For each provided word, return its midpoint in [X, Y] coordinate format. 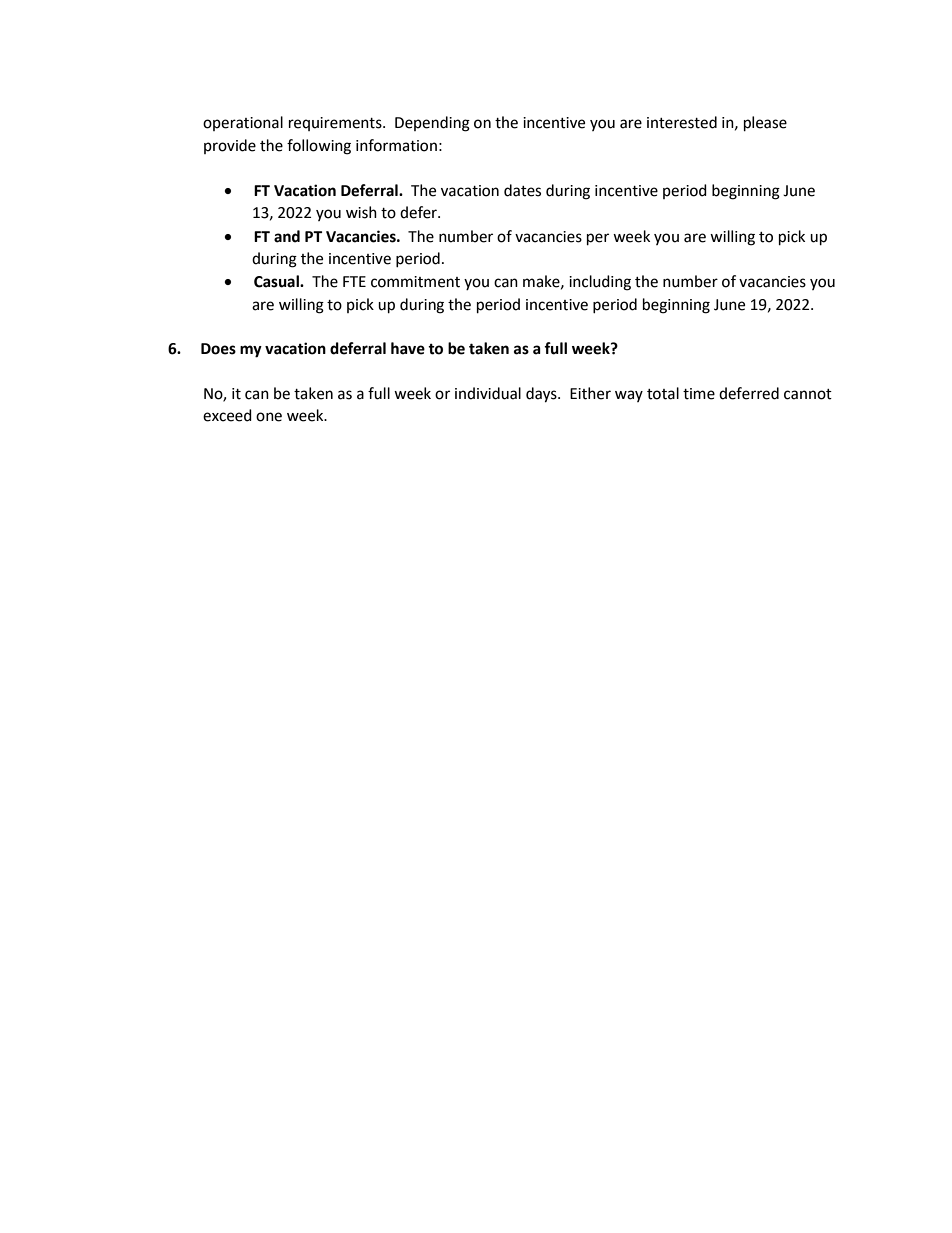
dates [522, 190]
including [600, 283]
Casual [277, 281]
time [699, 394]
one [269, 417]
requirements [336, 124]
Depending [432, 124]
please [765, 124]
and [287, 236]
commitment [415, 282]
